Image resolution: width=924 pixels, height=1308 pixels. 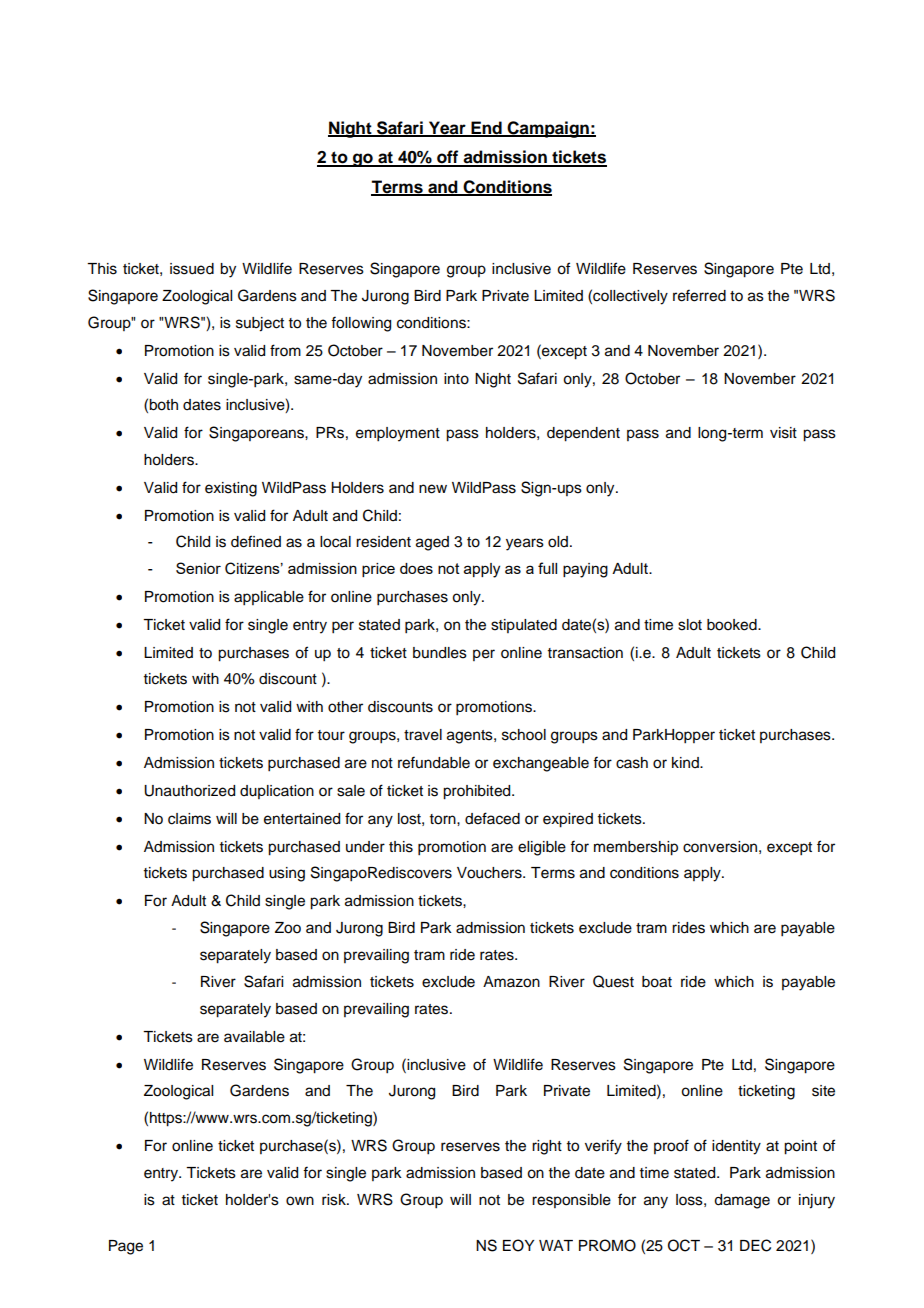 I want to click on referred, so click(x=699, y=295).
